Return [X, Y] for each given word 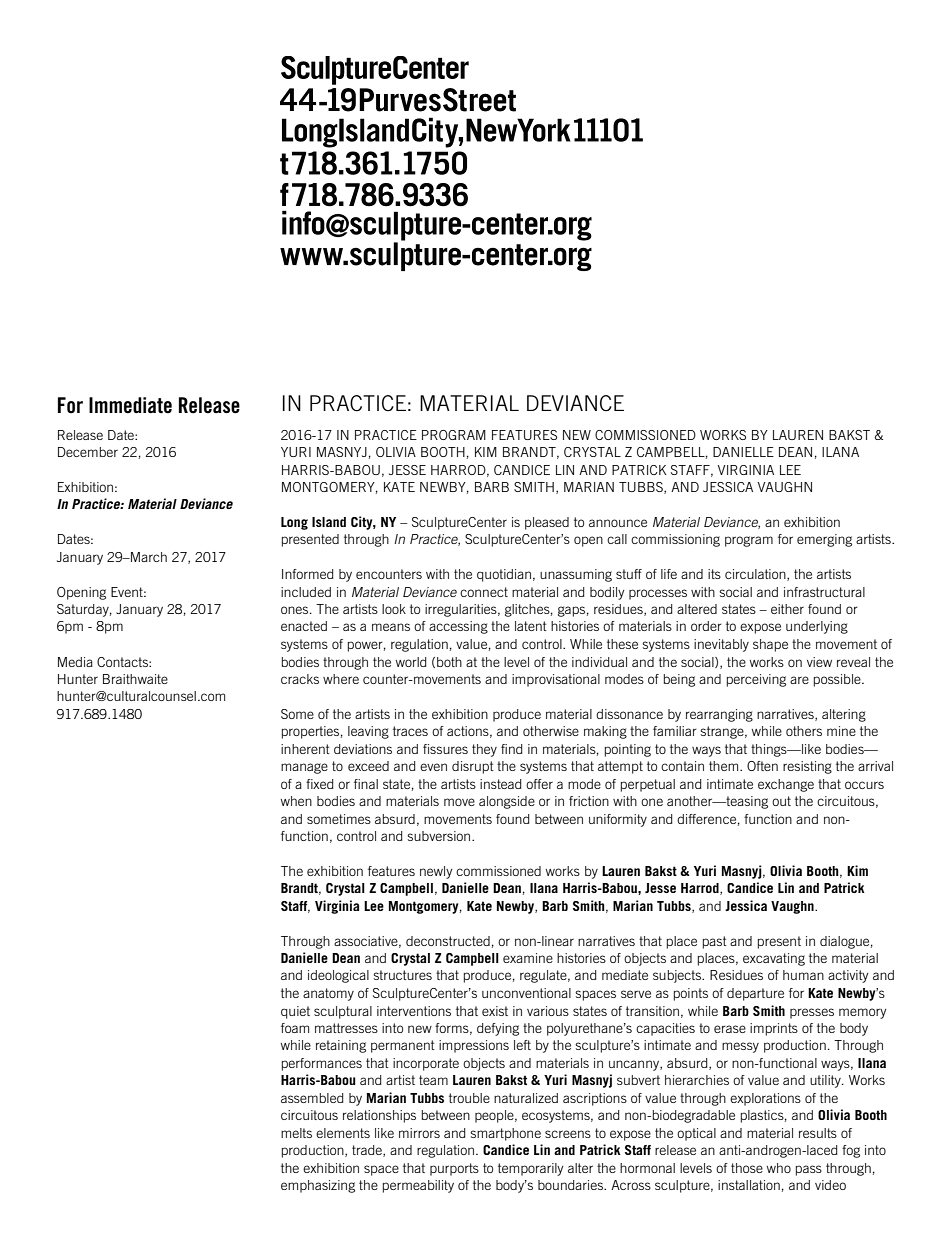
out [781, 801]
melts [296, 1133]
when [296, 801]
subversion [440, 836]
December [88, 452]
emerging [824, 540]
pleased [547, 523]
